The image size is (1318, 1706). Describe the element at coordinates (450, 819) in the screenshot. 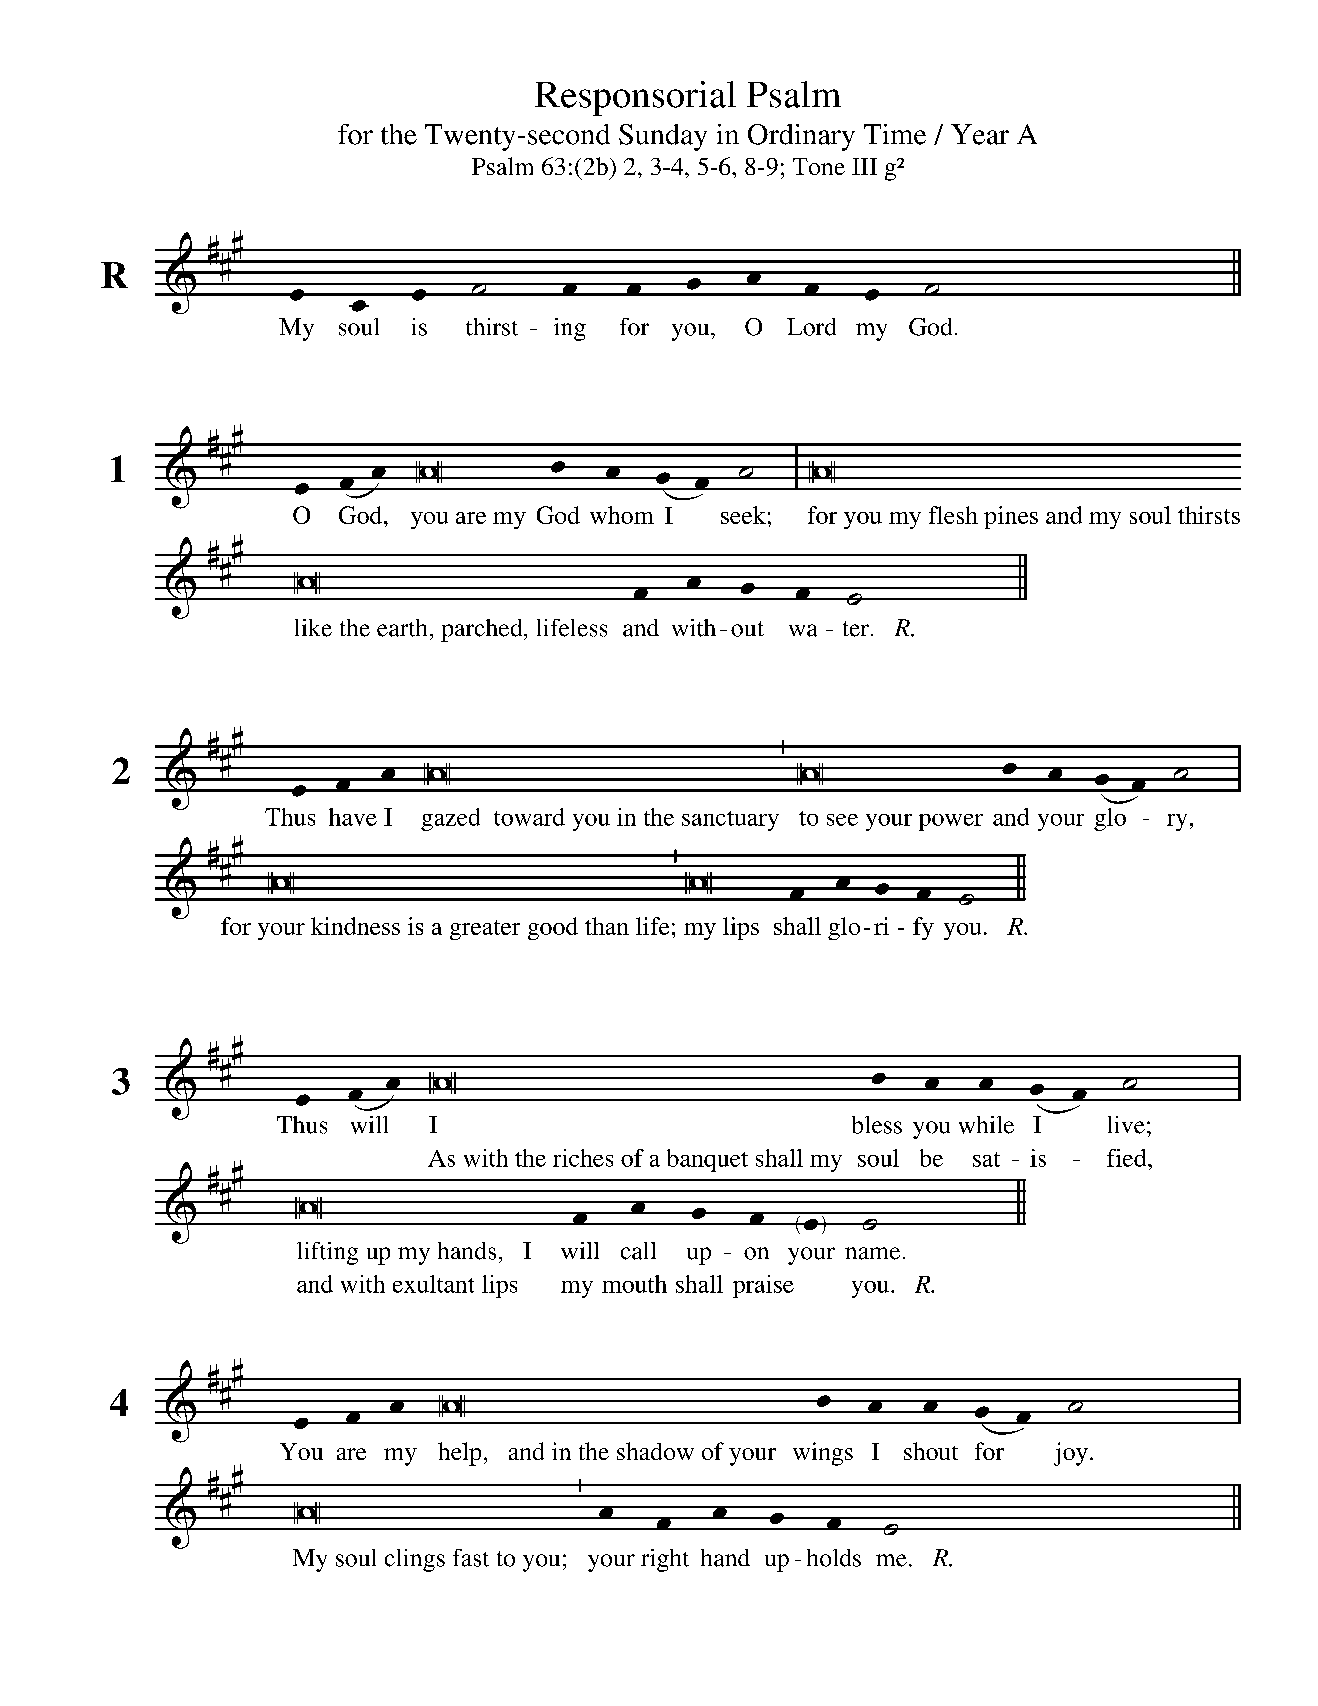

I see `gazed` at that location.
